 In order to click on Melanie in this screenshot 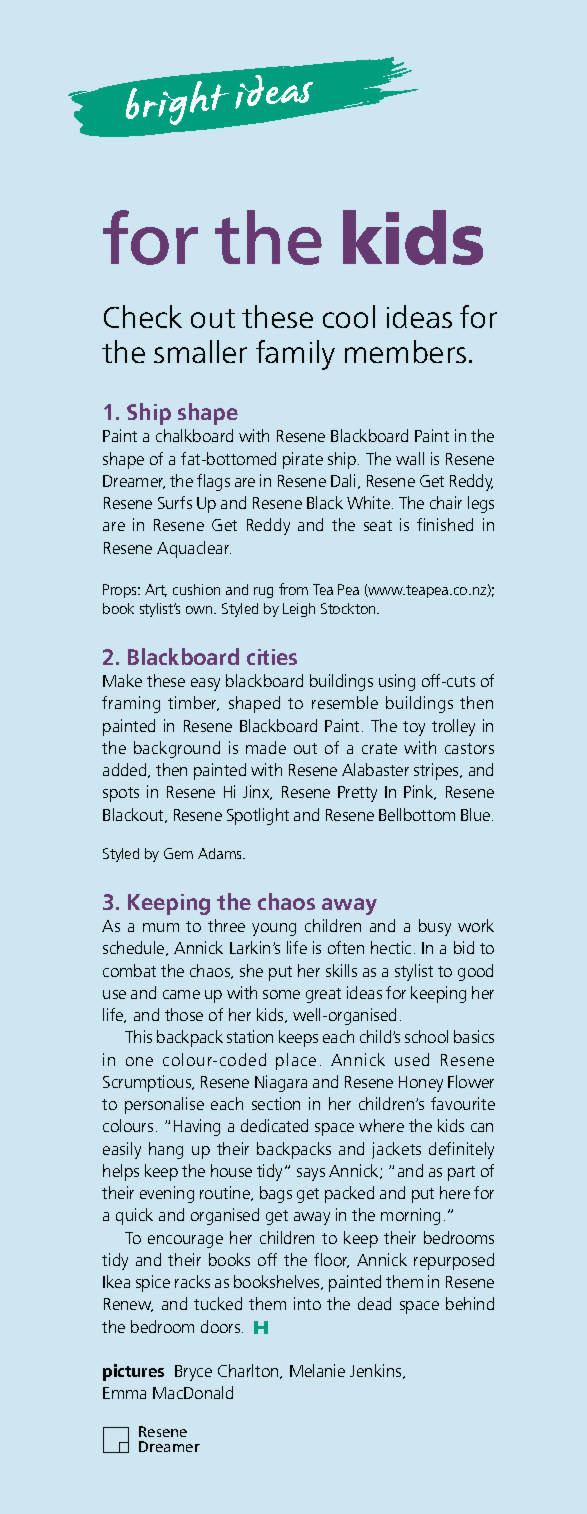, I will do `click(317, 1370)`.
